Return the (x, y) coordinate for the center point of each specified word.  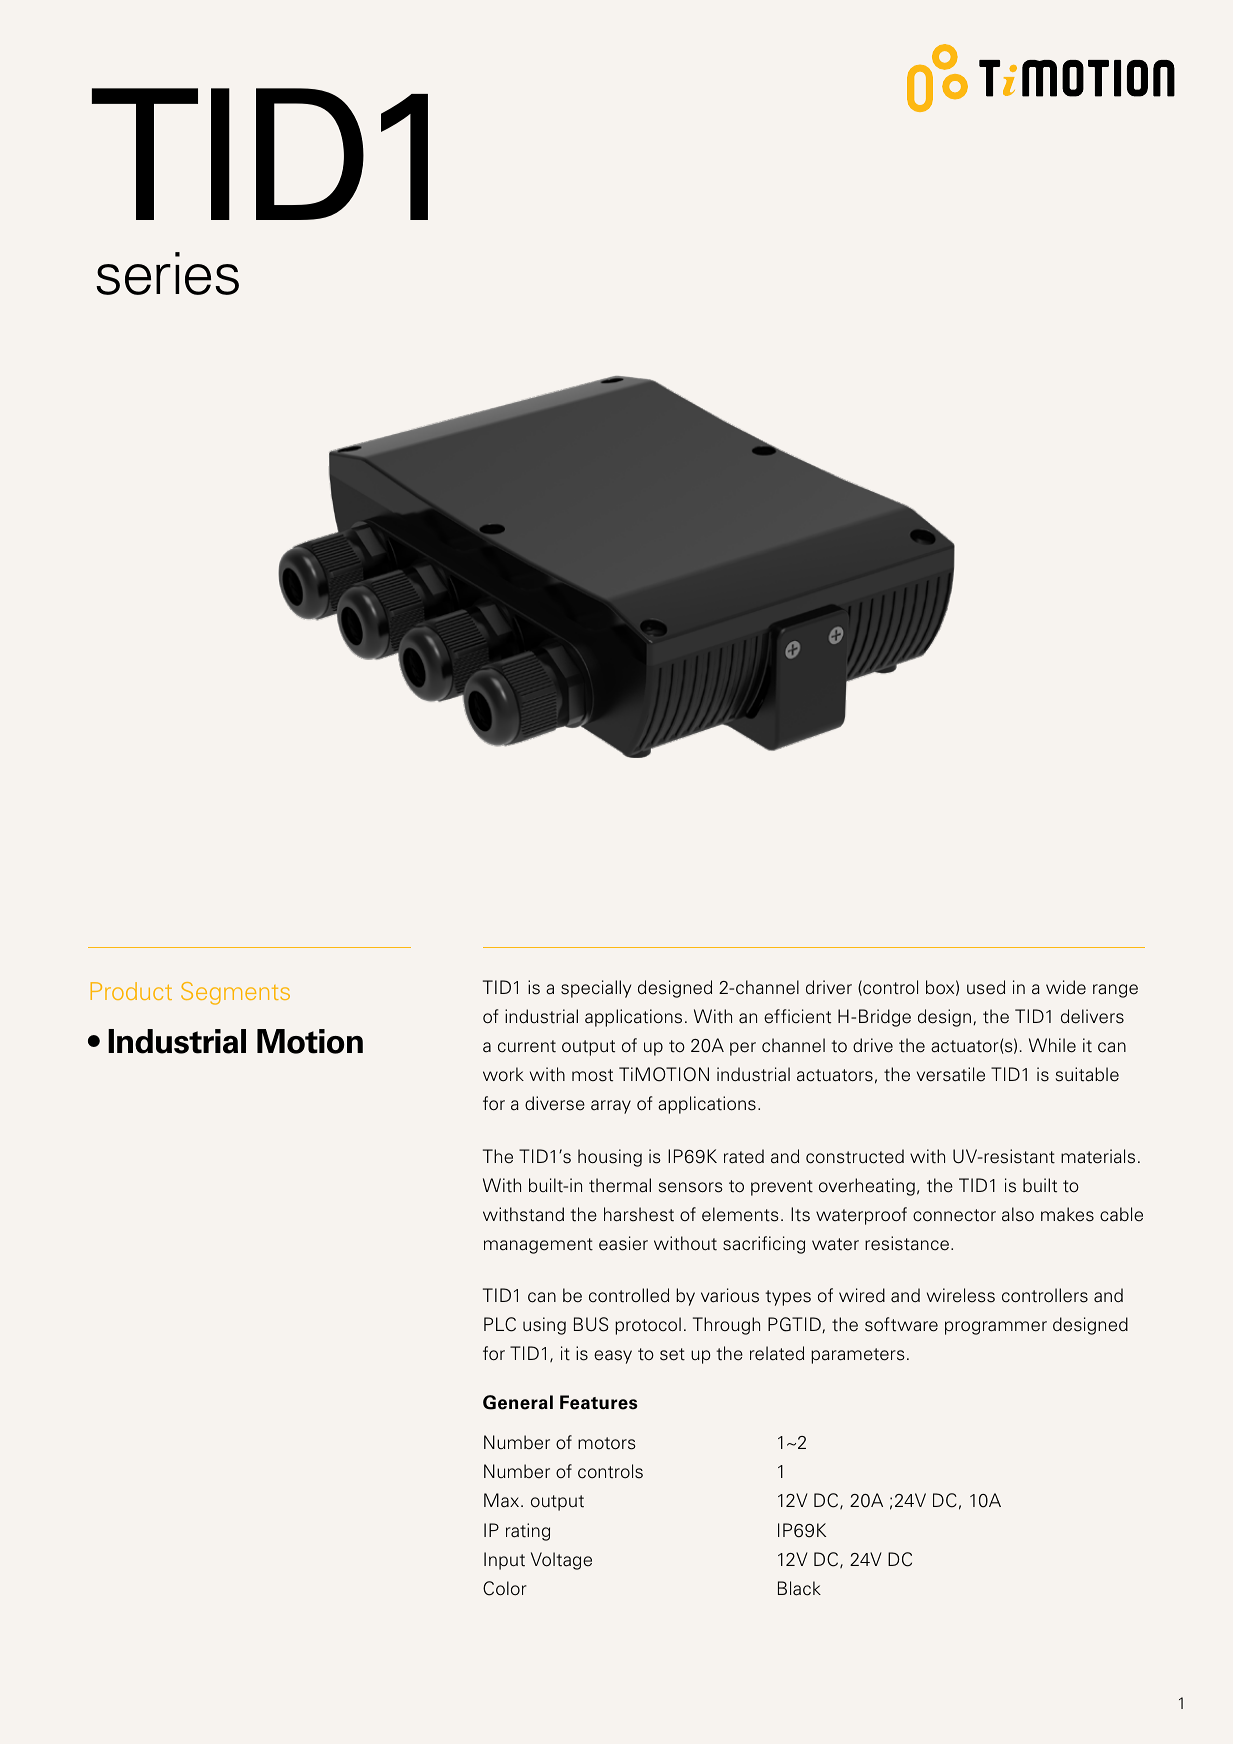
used (986, 987)
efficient (797, 1016)
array (611, 1107)
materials (1098, 1156)
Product (131, 991)
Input (504, 1561)
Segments (235, 993)
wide (1066, 987)
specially (596, 989)
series (167, 273)
